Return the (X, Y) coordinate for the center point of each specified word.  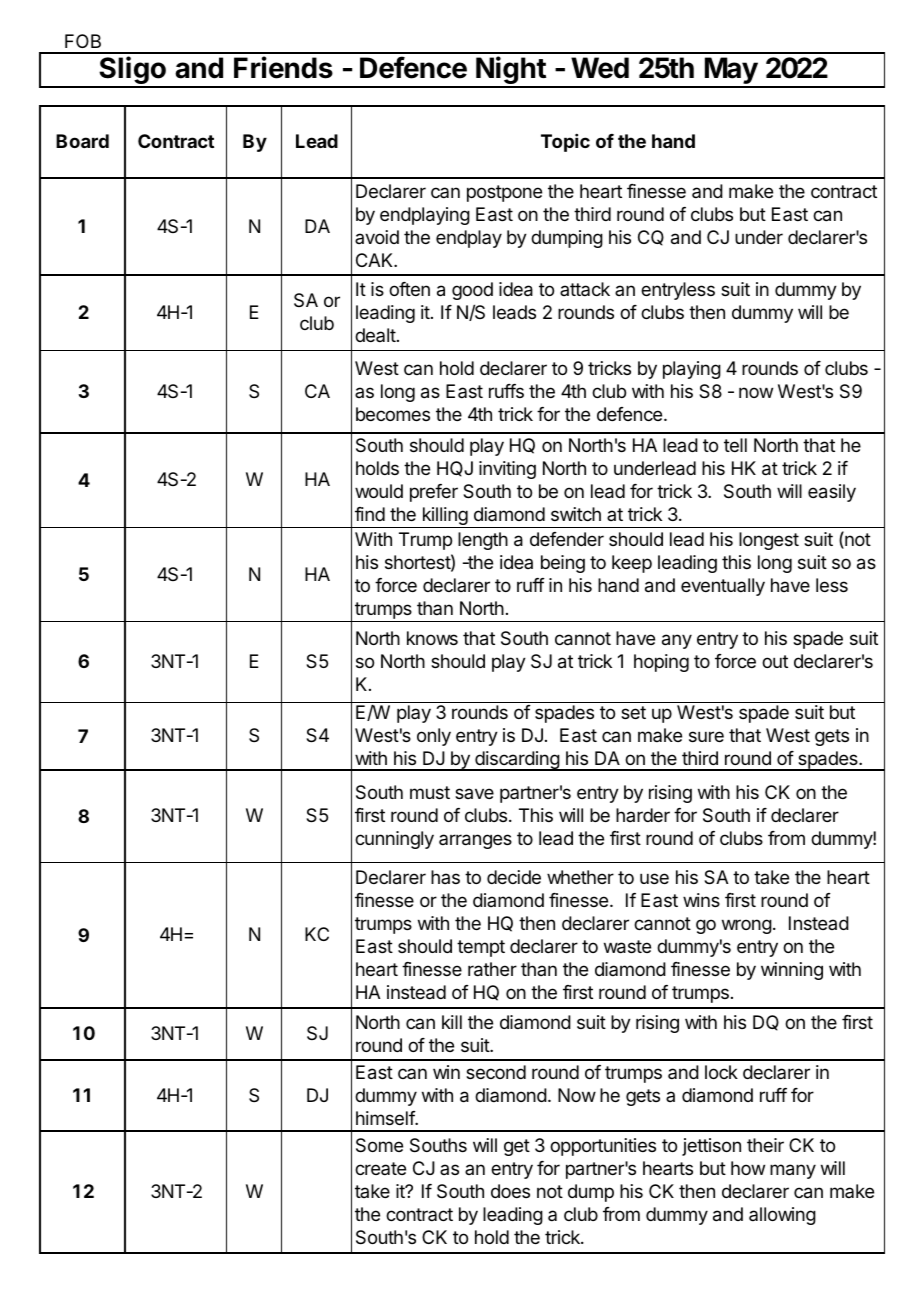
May (731, 72)
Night (511, 71)
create (380, 1168)
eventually (723, 587)
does (510, 1191)
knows (432, 638)
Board (82, 141)
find (370, 514)
